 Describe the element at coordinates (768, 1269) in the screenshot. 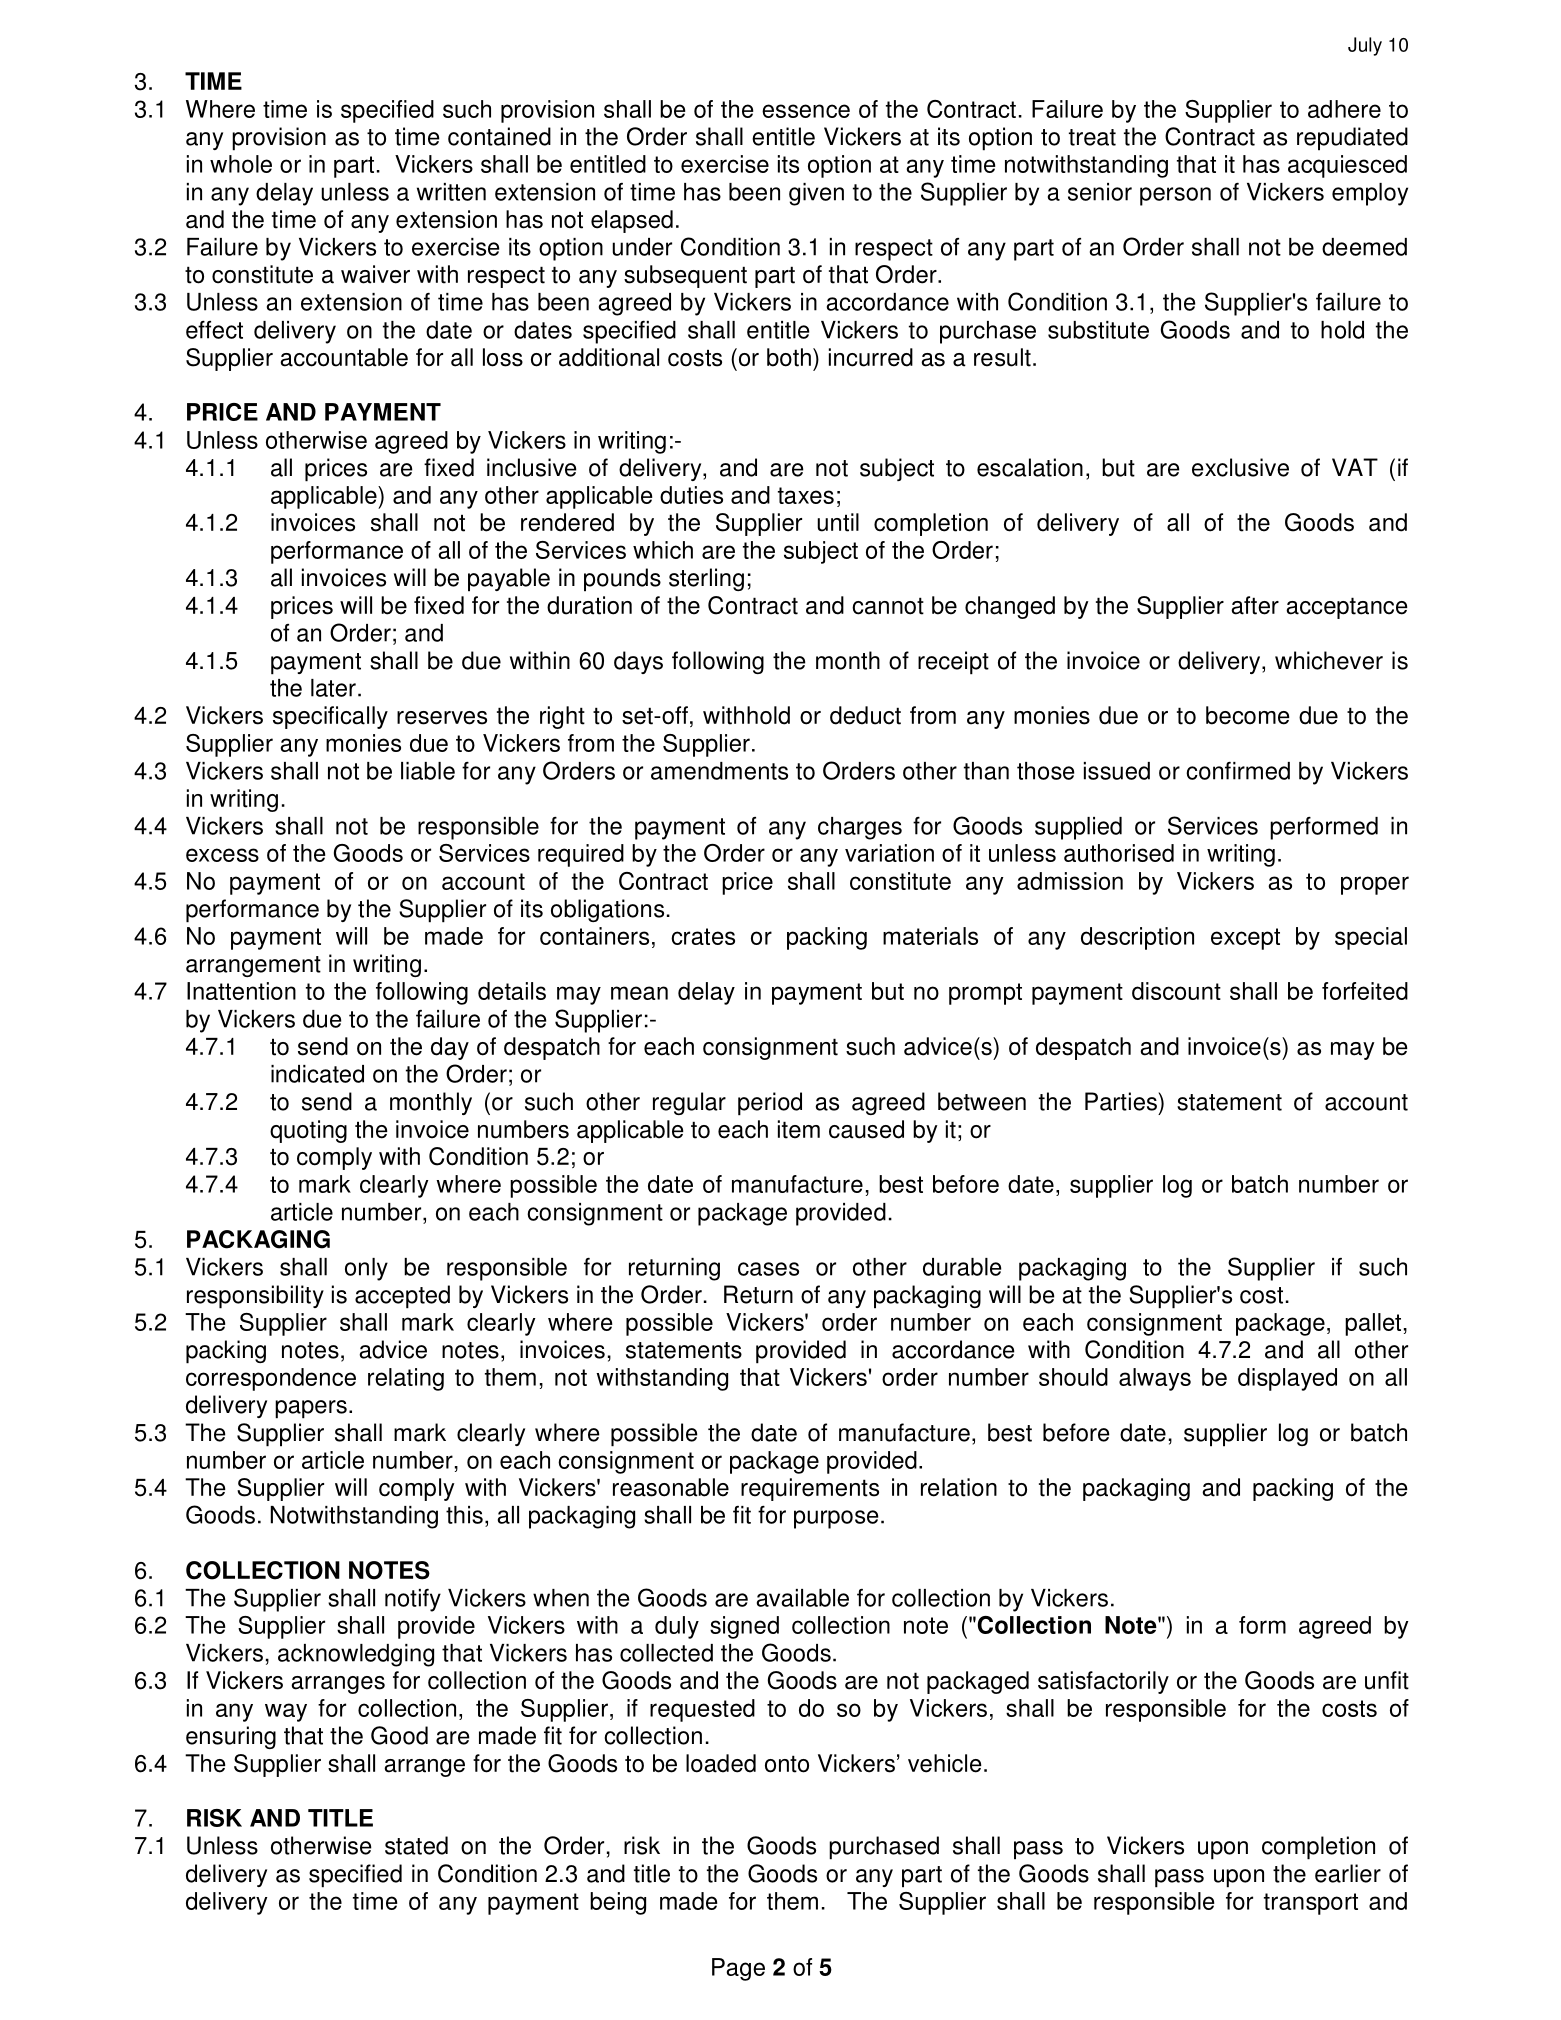

I see `cases` at that location.
